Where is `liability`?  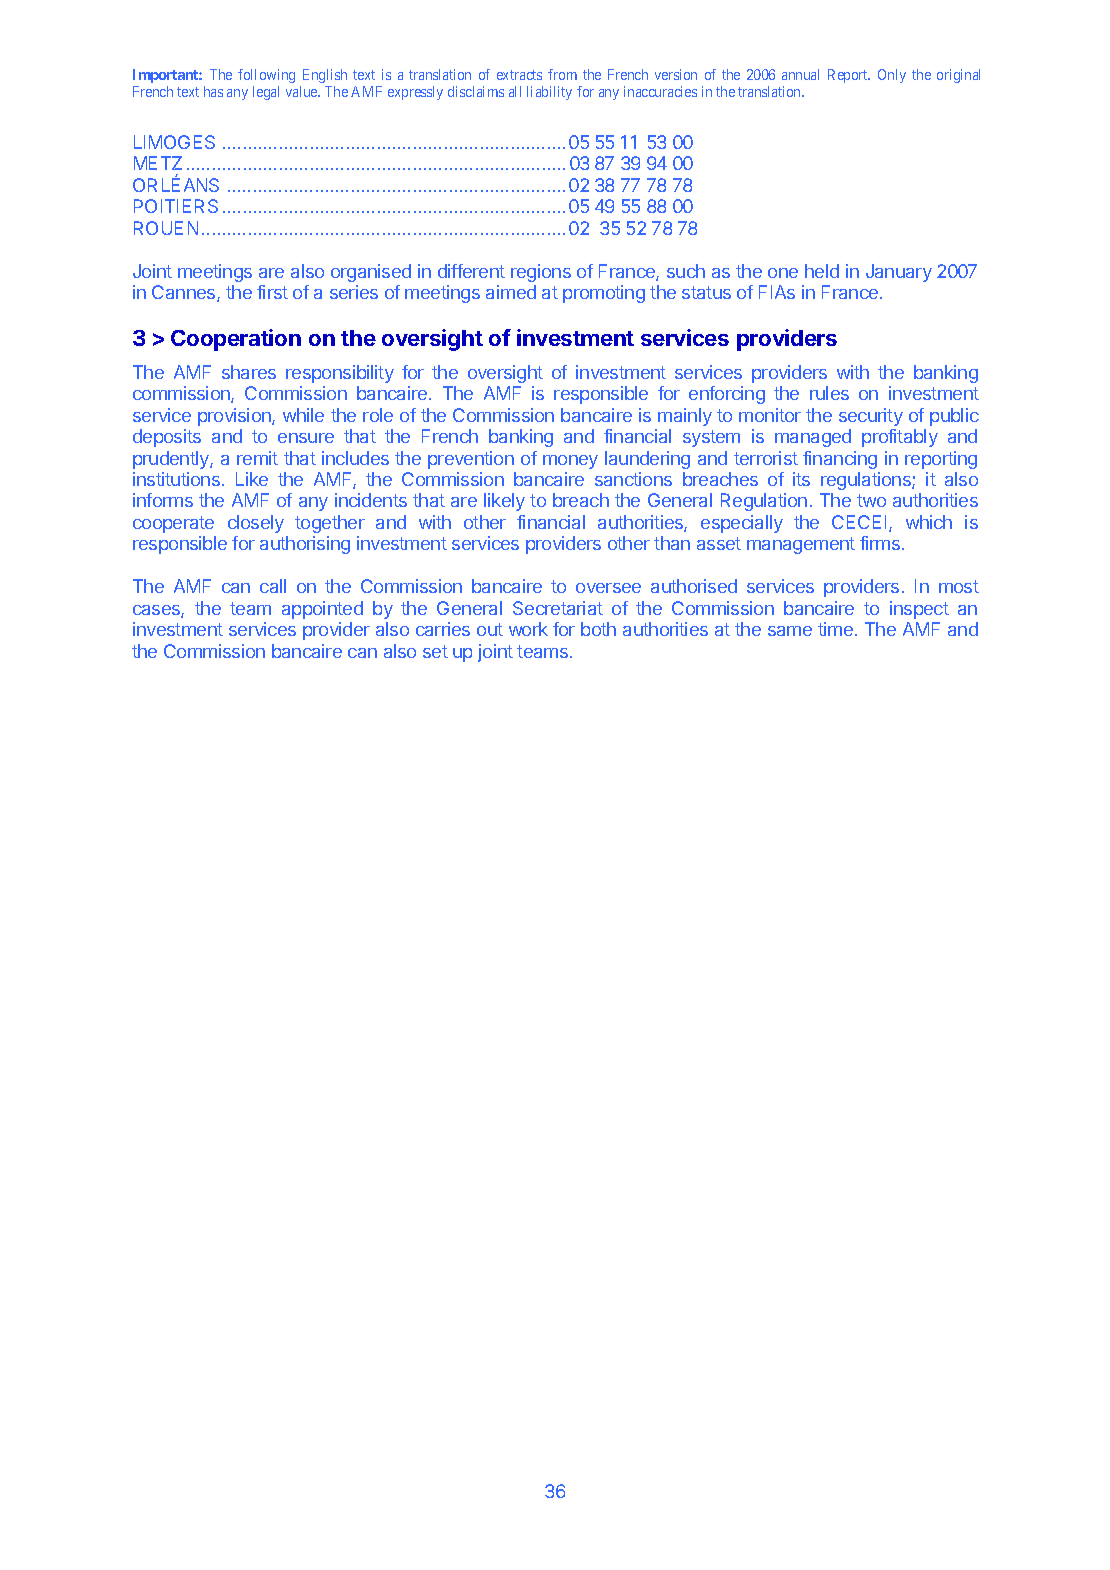 liability is located at coordinates (549, 93).
